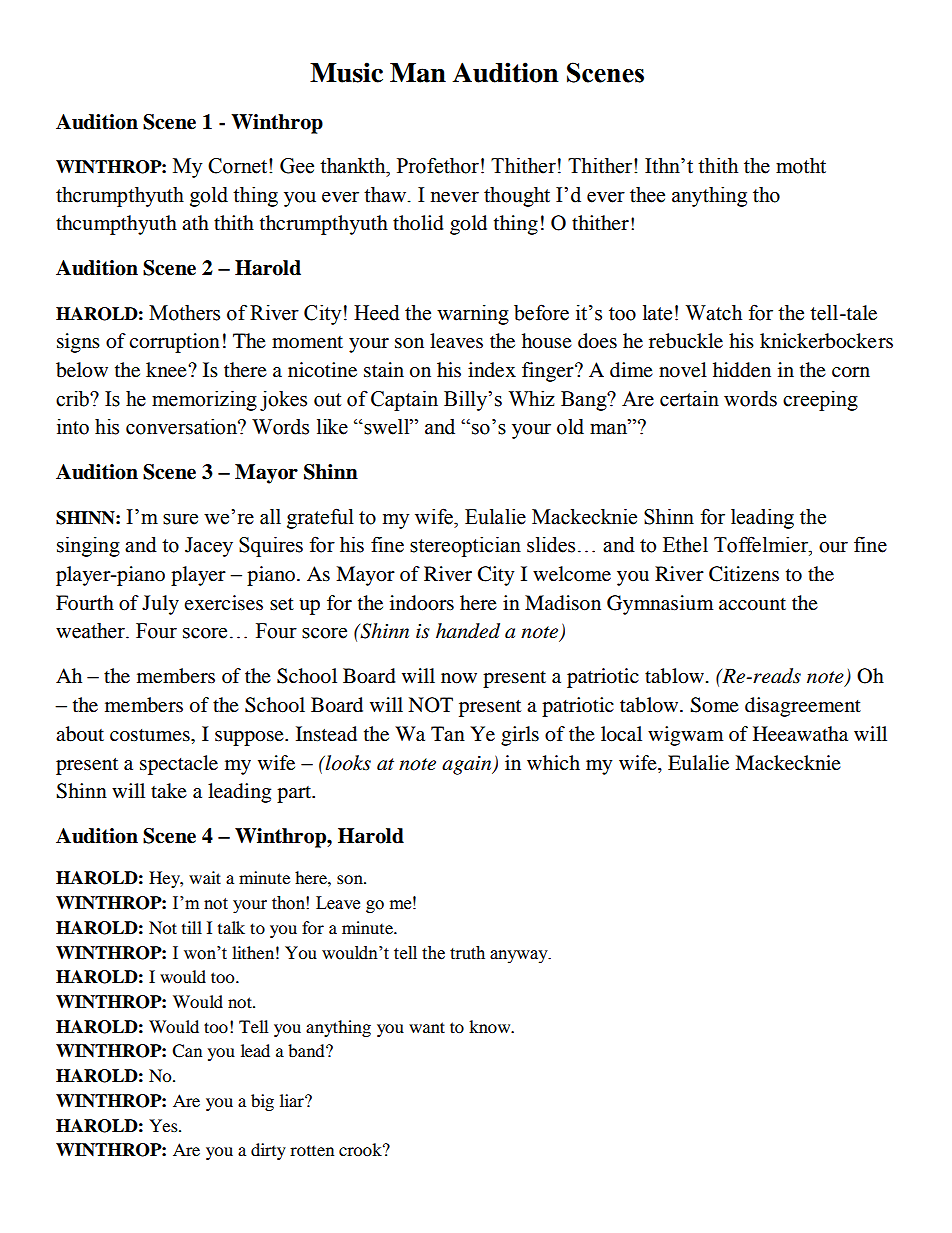 The image size is (952, 1233). Describe the element at coordinates (491, 1026) in the screenshot. I see `know` at that location.
